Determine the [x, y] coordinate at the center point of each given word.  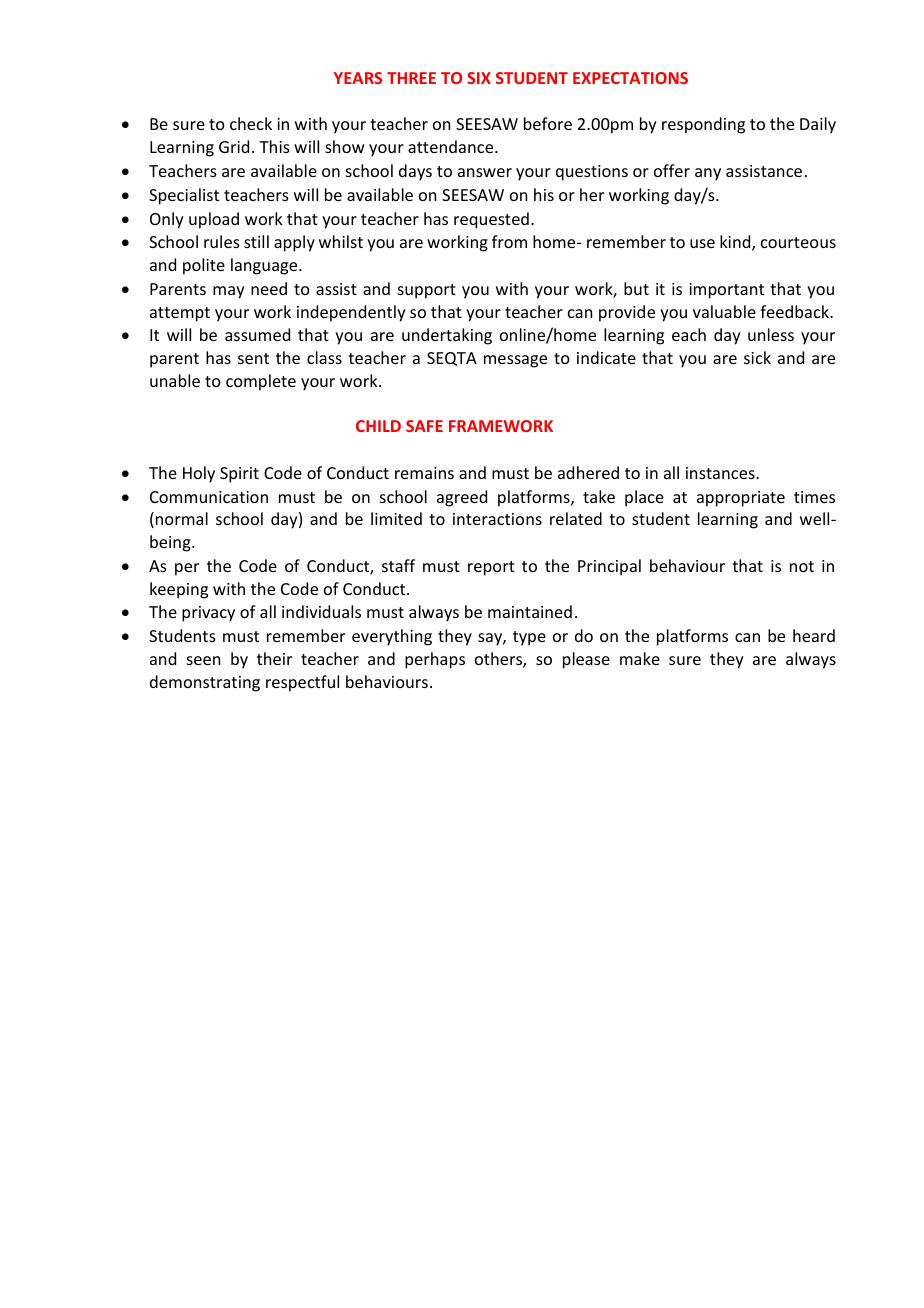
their [274, 658]
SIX [479, 78]
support [427, 291]
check [251, 123]
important [726, 291]
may [229, 292]
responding [703, 125]
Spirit [239, 475]
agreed [462, 498]
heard [814, 635]
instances [721, 473]
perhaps [435, 660]
